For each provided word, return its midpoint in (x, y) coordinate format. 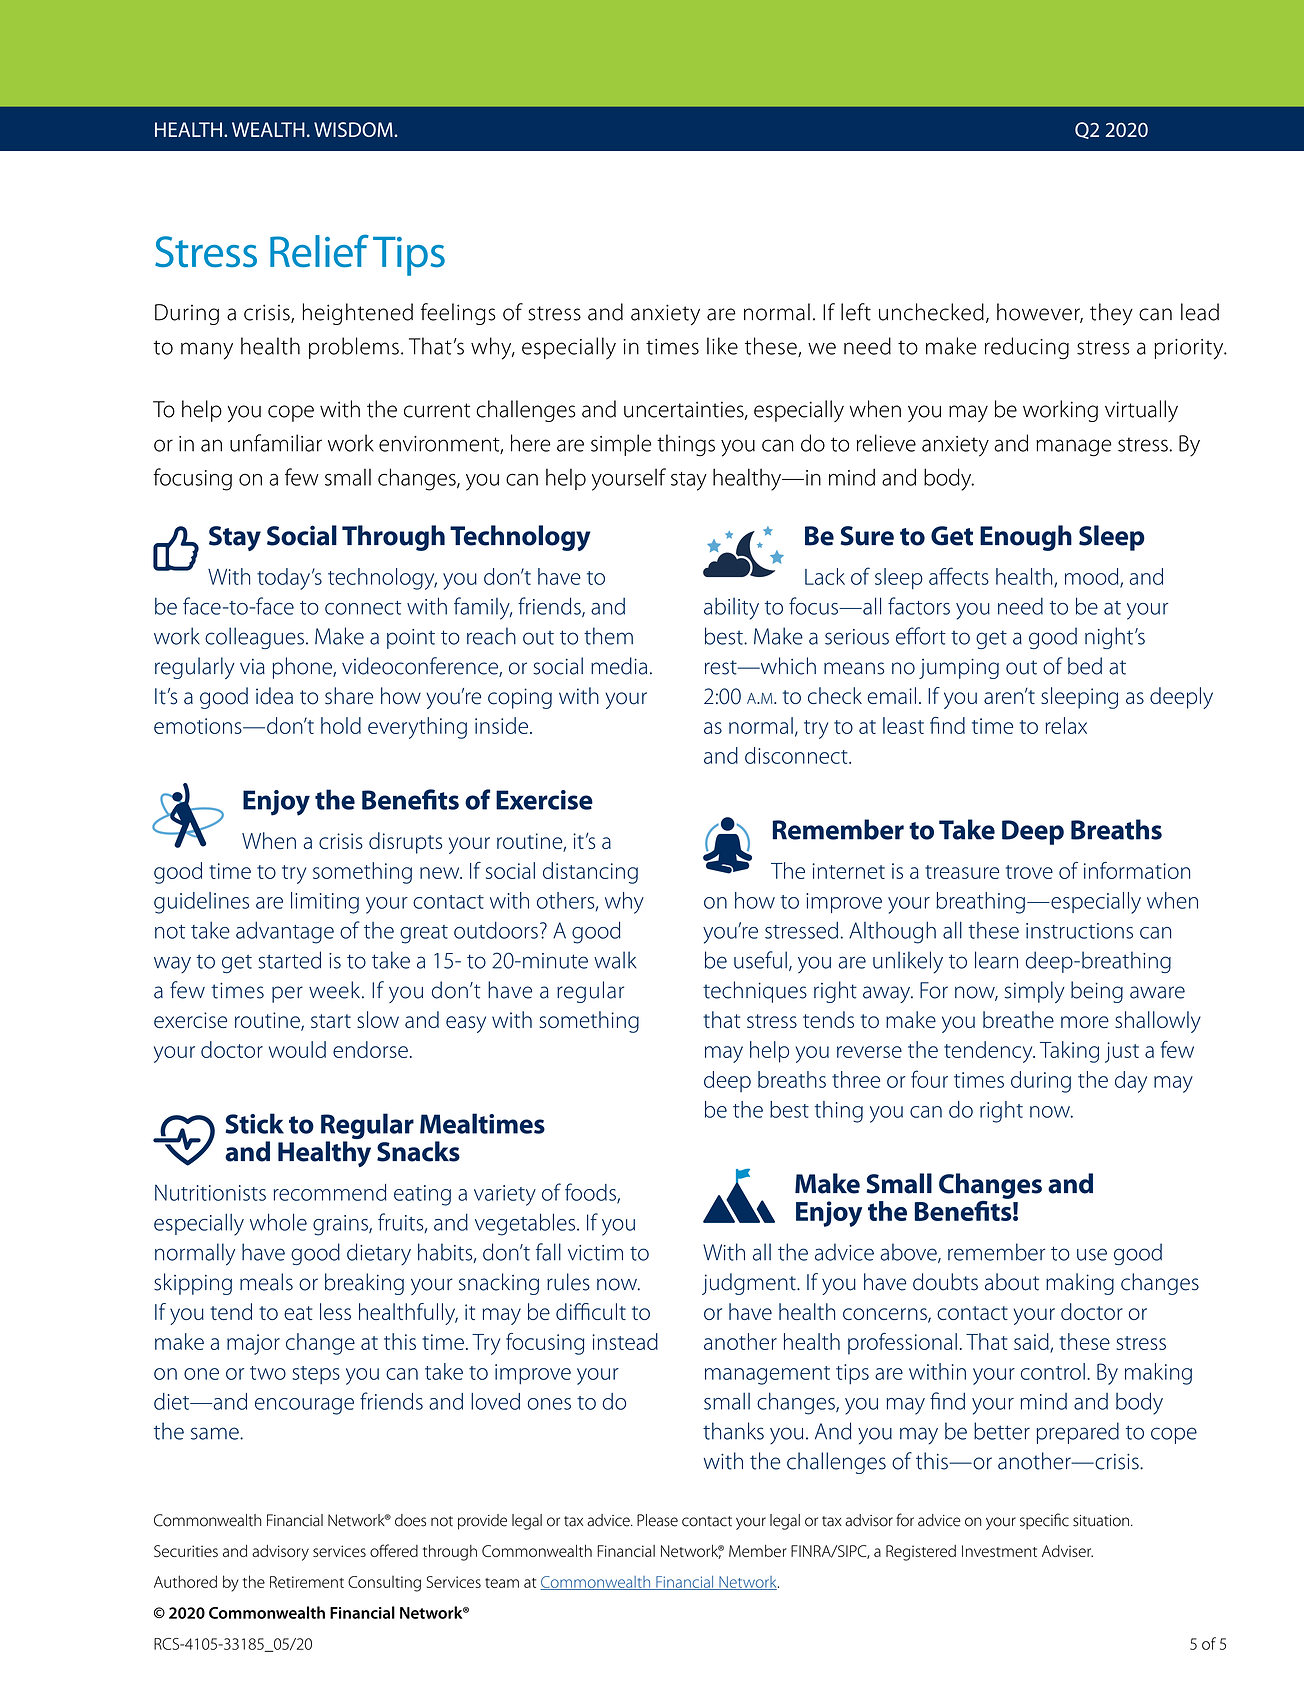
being (1097, 992)
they (1111, 314)
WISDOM (354, 129)
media (619, 666)
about (1012, 1282)
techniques (755, 992)
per (287, 994)
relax (1066, 725)
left (856, 312)
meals (266, 1282)
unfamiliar (276, 443)
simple (621, 445)
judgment (750, 1284)
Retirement (307, 1582)
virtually (1141, 411)
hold (341, 725)
